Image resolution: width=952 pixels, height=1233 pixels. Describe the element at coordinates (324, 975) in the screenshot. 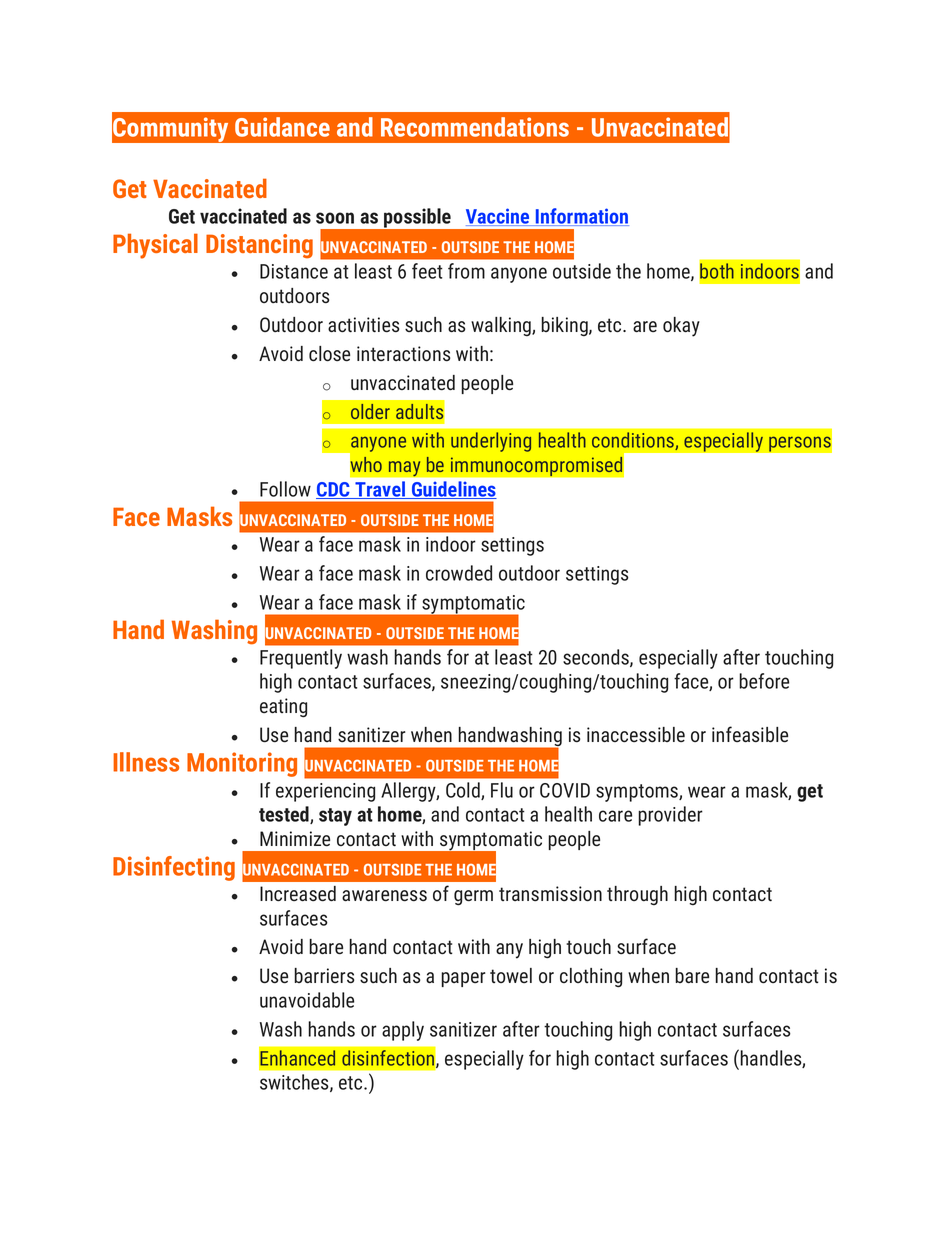

I see `barriers` at that location.
